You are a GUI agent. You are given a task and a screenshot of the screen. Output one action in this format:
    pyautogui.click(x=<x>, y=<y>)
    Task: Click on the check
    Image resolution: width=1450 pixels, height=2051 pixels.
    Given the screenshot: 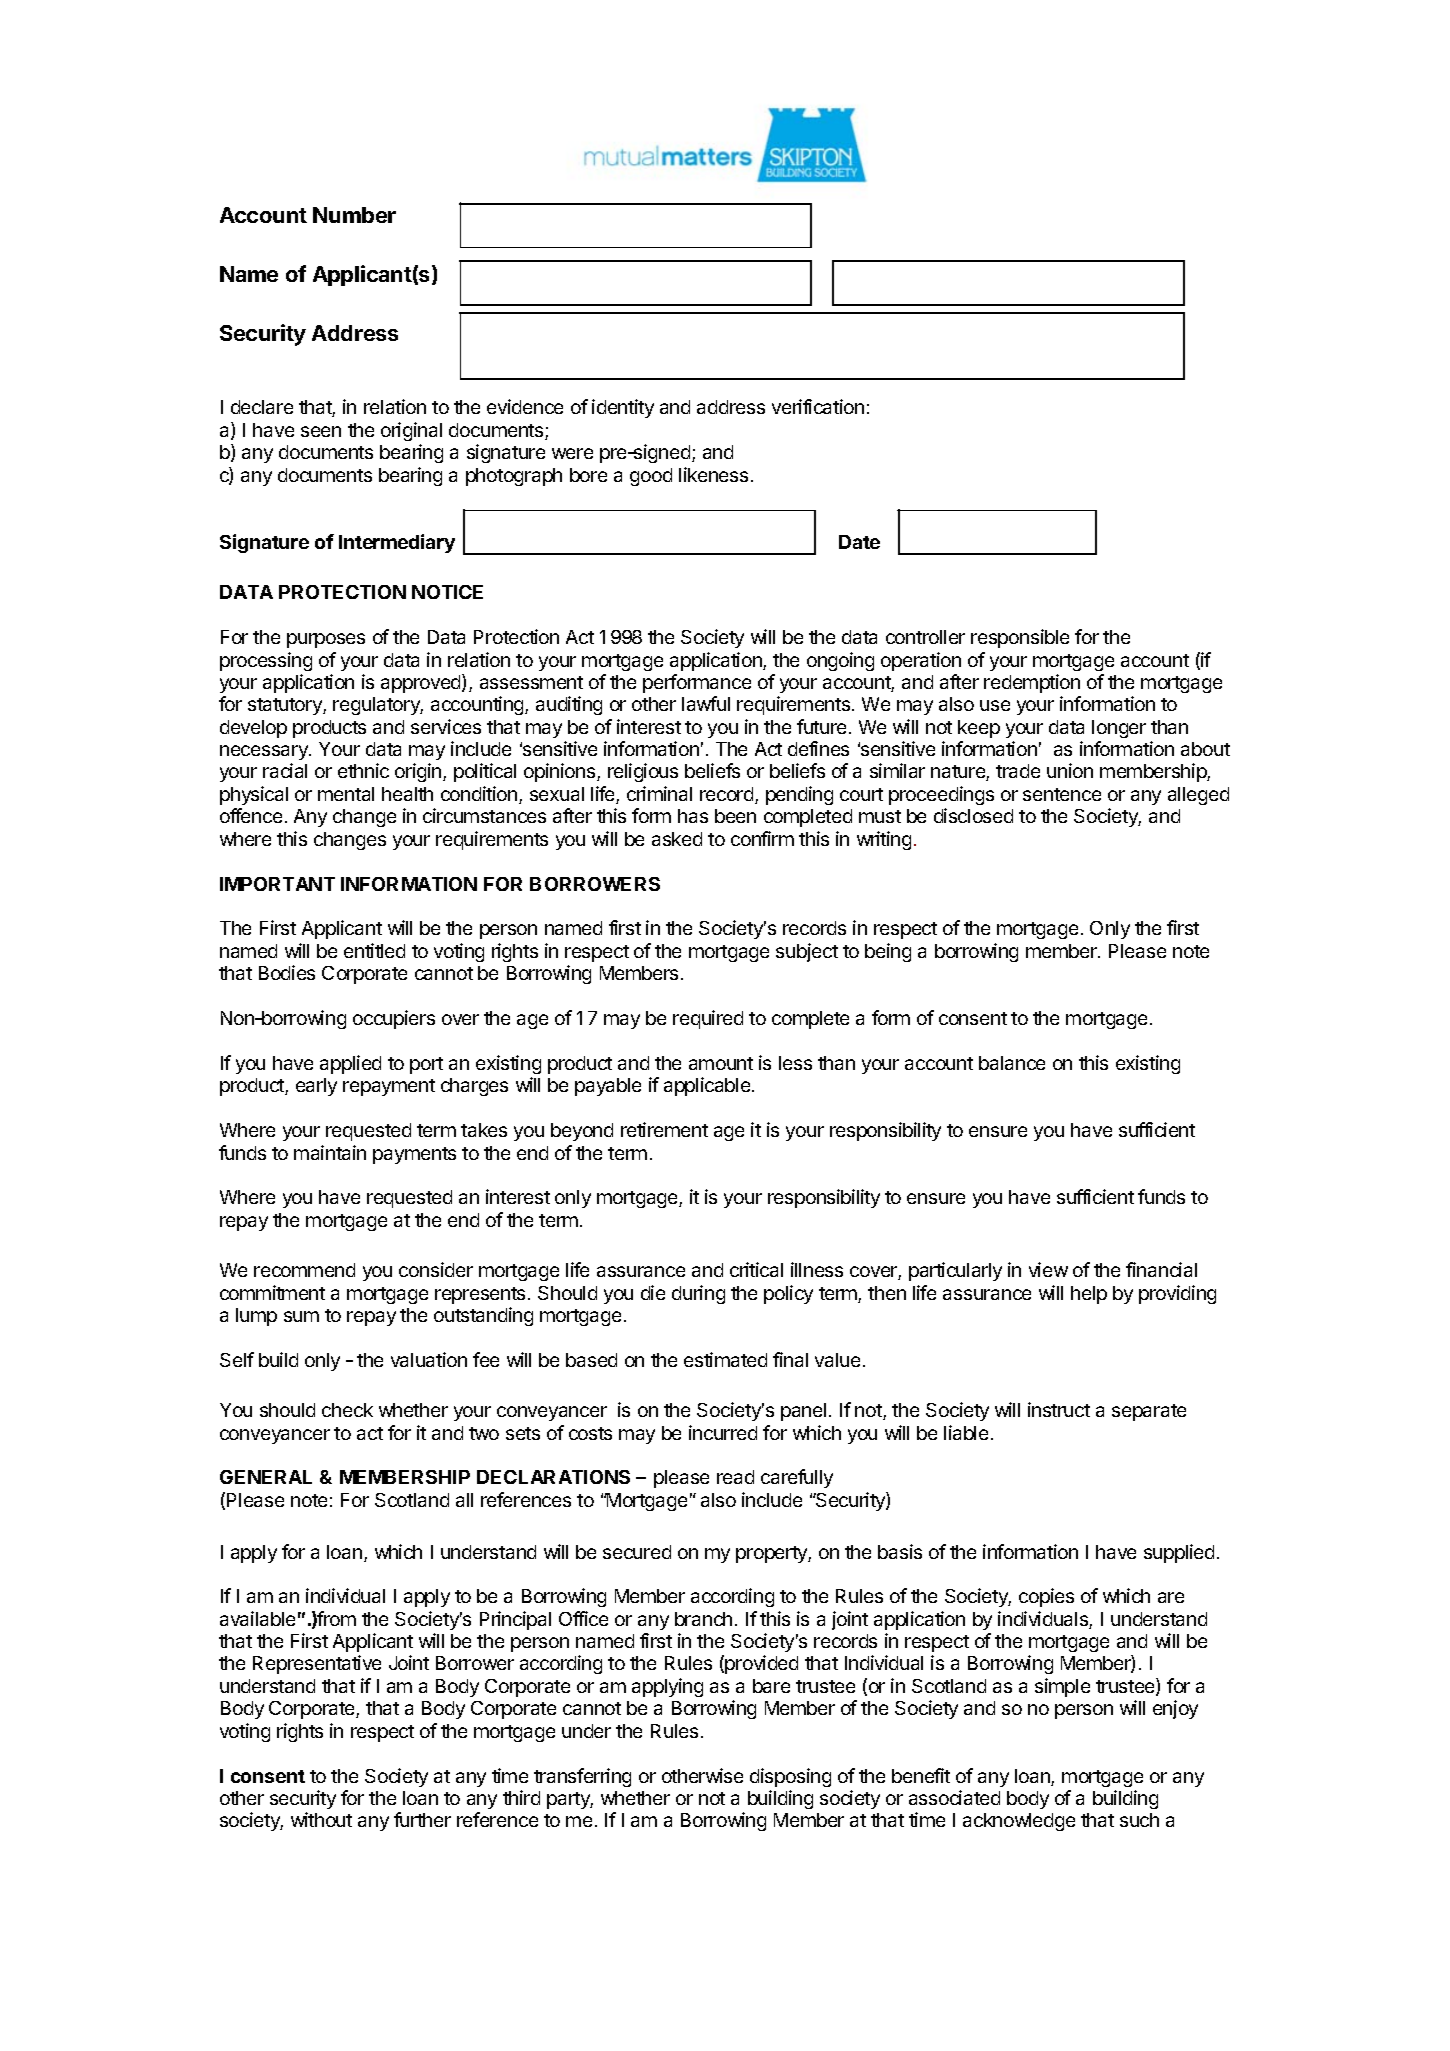 What is the action you would take?
    pyautogui.click(x=347, y=1410)
